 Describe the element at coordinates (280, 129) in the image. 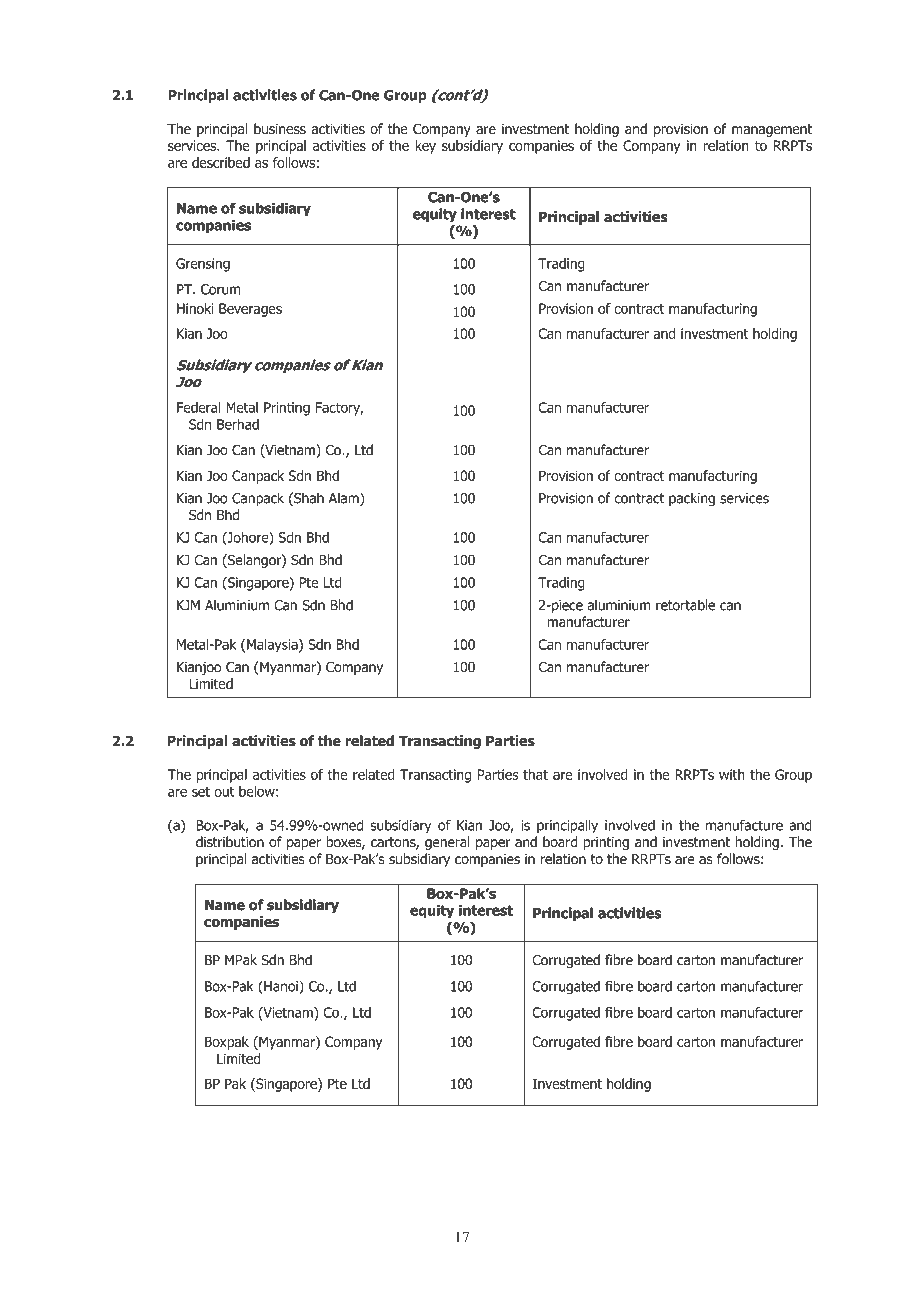

I see `business` at that location.
